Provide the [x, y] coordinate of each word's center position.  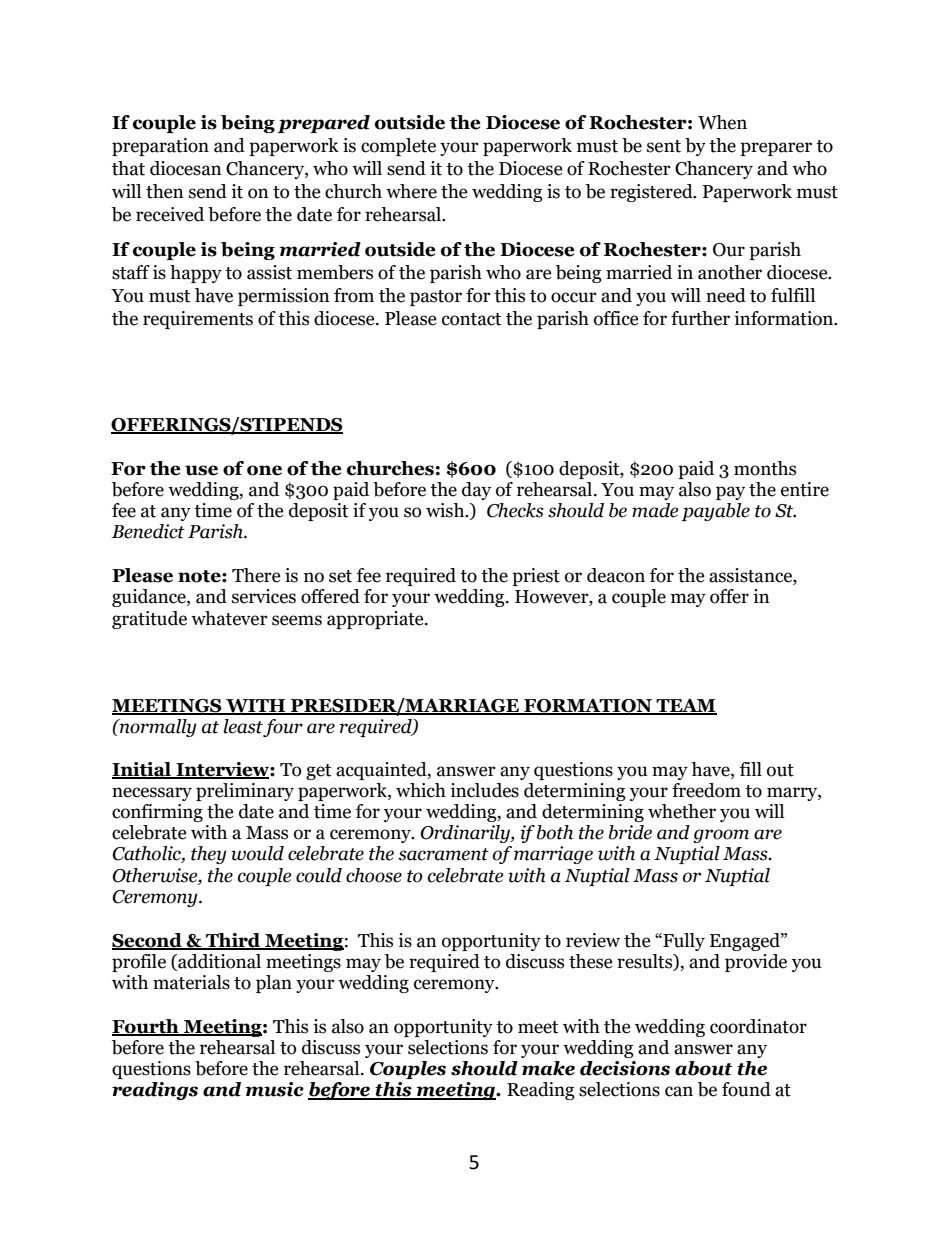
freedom [706, 790]
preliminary [245, 792]
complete [398, 147]
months [765, 468]
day [476, 491]
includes [484, 790]
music [274, 1089]
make [548, 1068]
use [201, 470]
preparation [160, 147]
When [722, 122]
